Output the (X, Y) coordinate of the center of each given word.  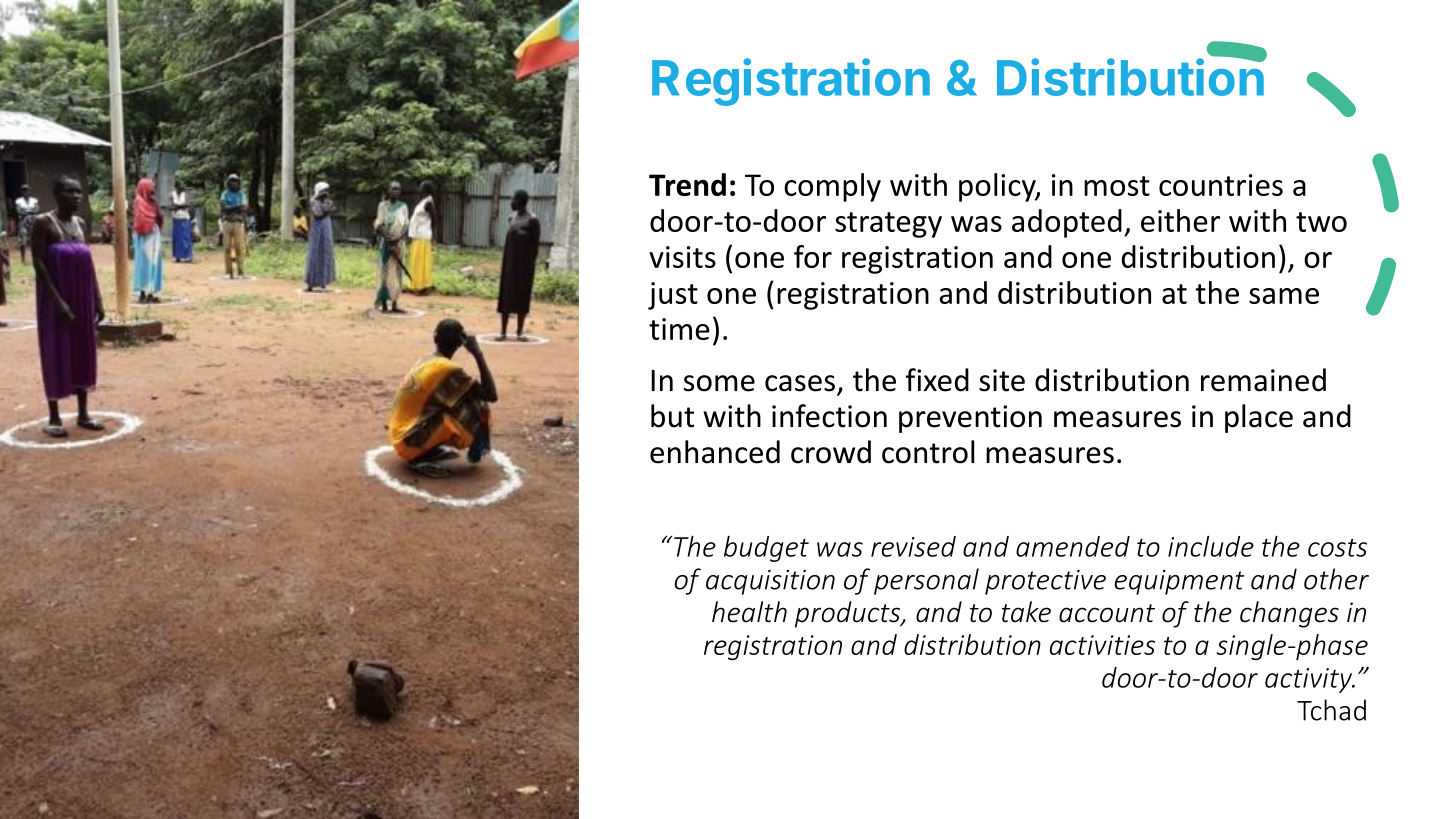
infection (829, 416)
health (749, 612)
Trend (687, 184)
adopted (1067, 223)
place (1259, 418)
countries (1221, 185)
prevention (970, 419)
